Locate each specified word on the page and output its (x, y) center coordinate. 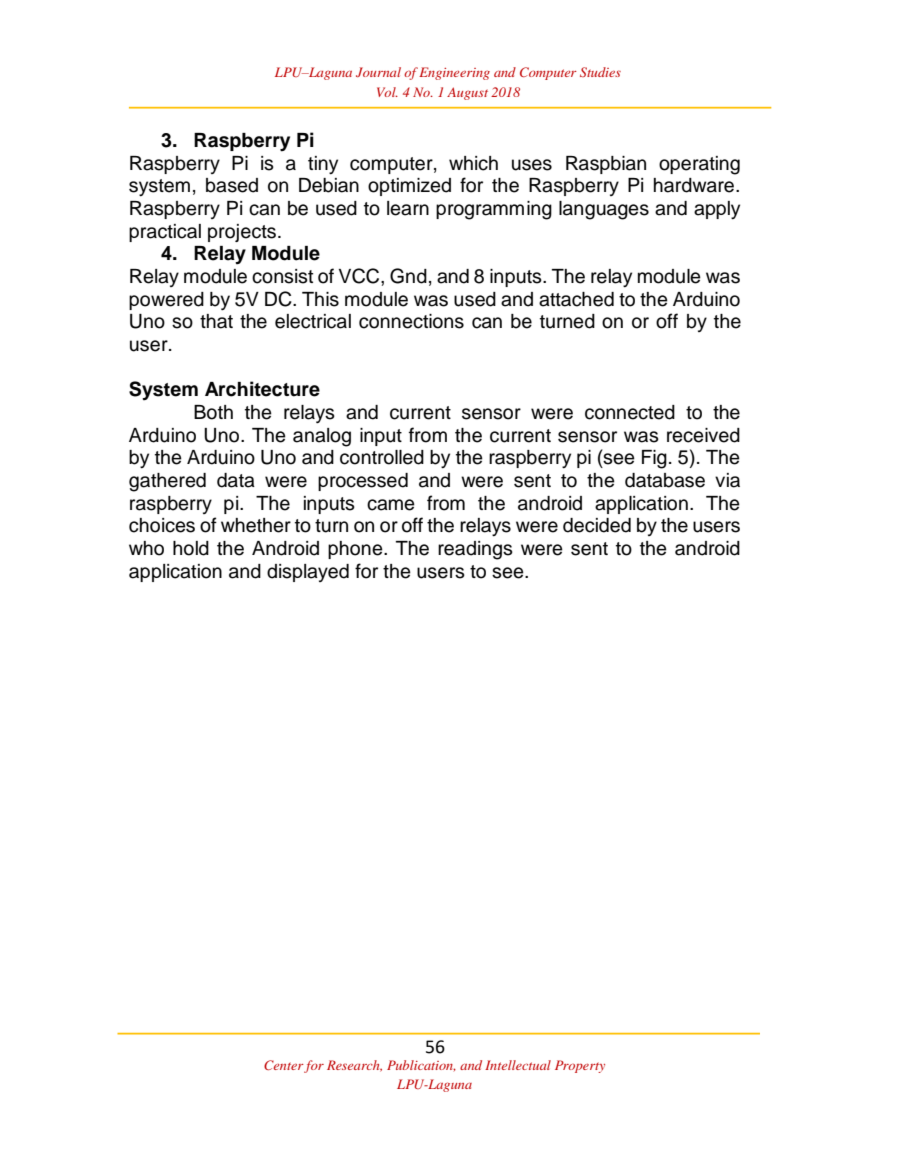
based (232, 185)
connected (630, 412)
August (467, 93)
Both (213, 412)
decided (597, 525)
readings (475, 550)
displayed (308, 573)
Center (284, 1065)
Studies (600, 72)
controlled (382, 457)
